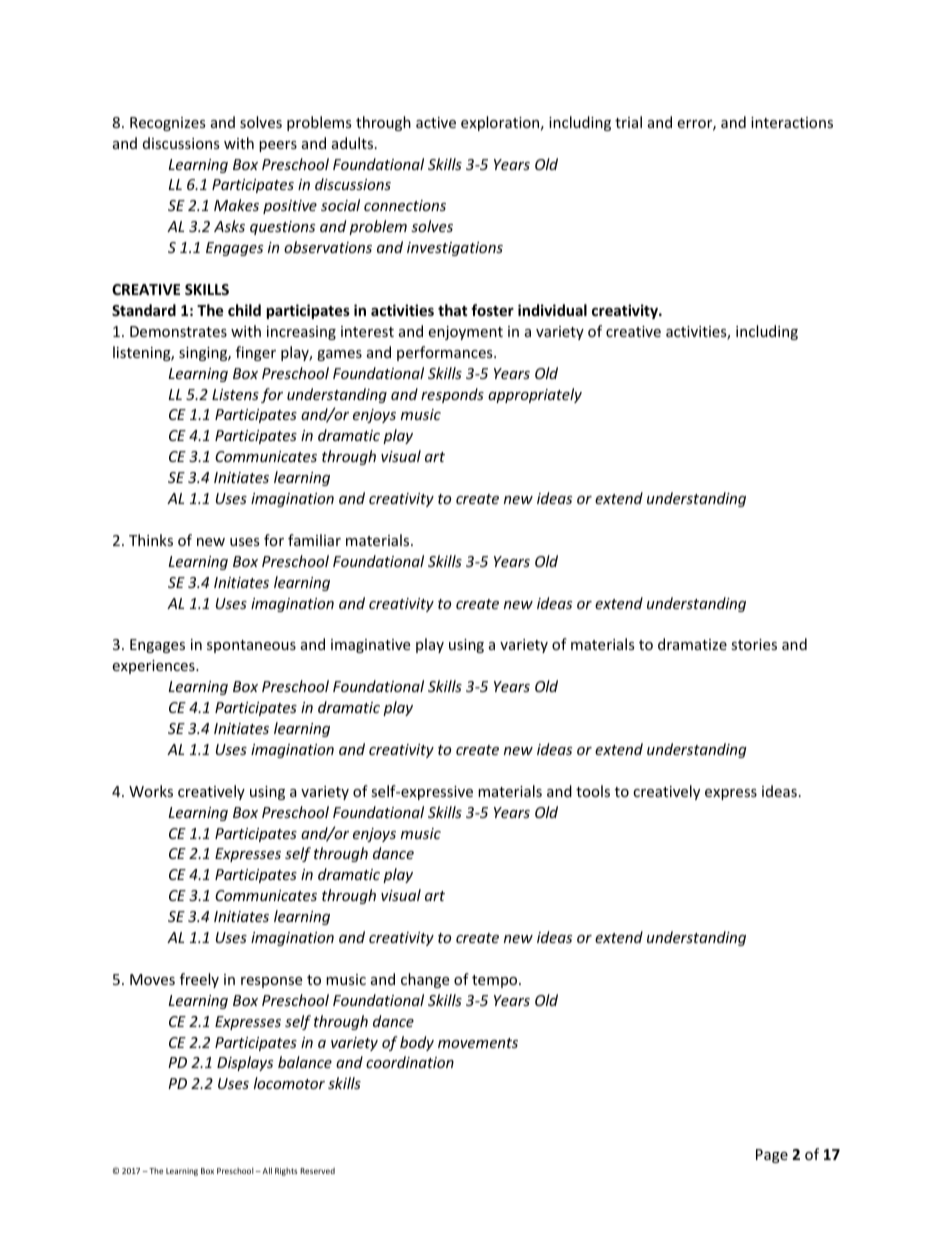  Describe the element at coordinates (410, 1062) in the screenshot. I see `coordination` at that location.
